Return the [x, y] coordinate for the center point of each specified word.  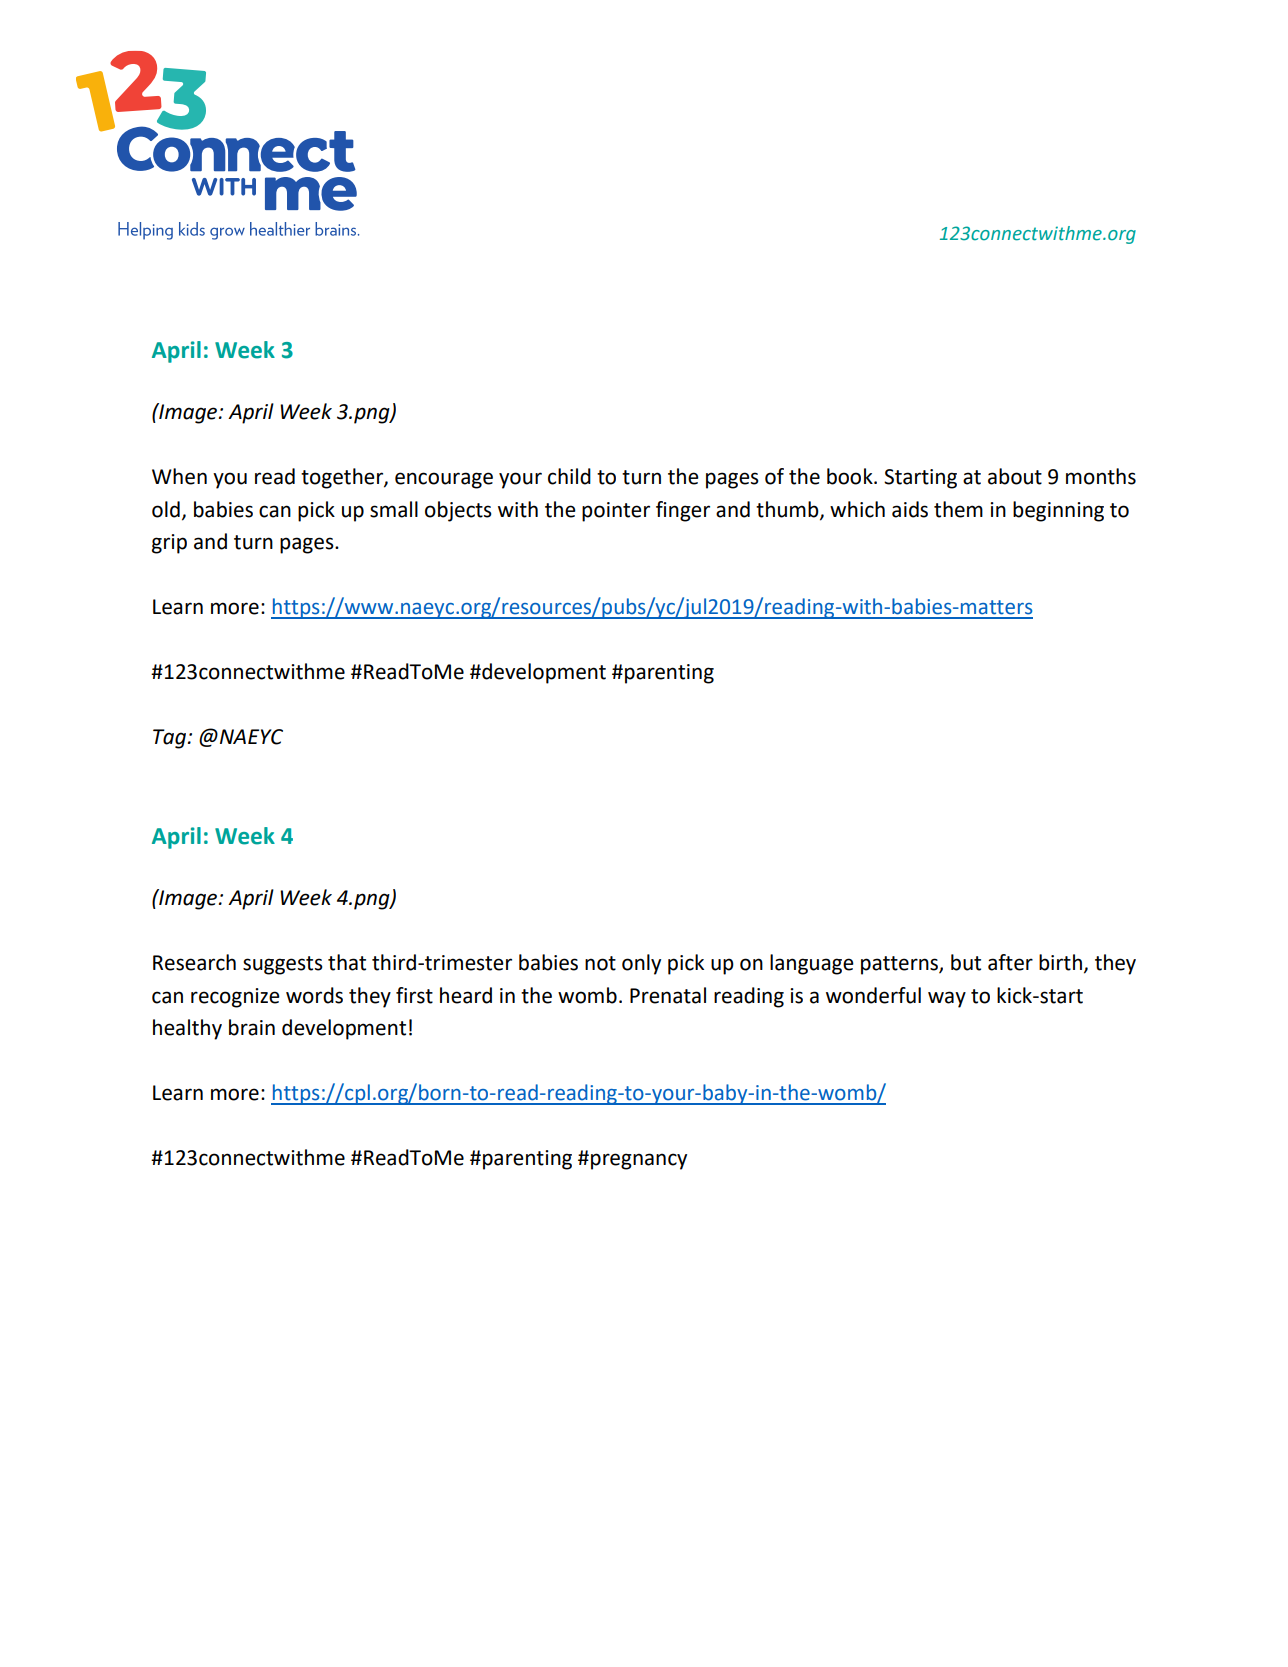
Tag [171, 739]
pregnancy [639, 1161]
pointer [616, 512]
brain [252, 1027]
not [600, 963]
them [958, 509]
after [1010, 962]
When [179, 476]
